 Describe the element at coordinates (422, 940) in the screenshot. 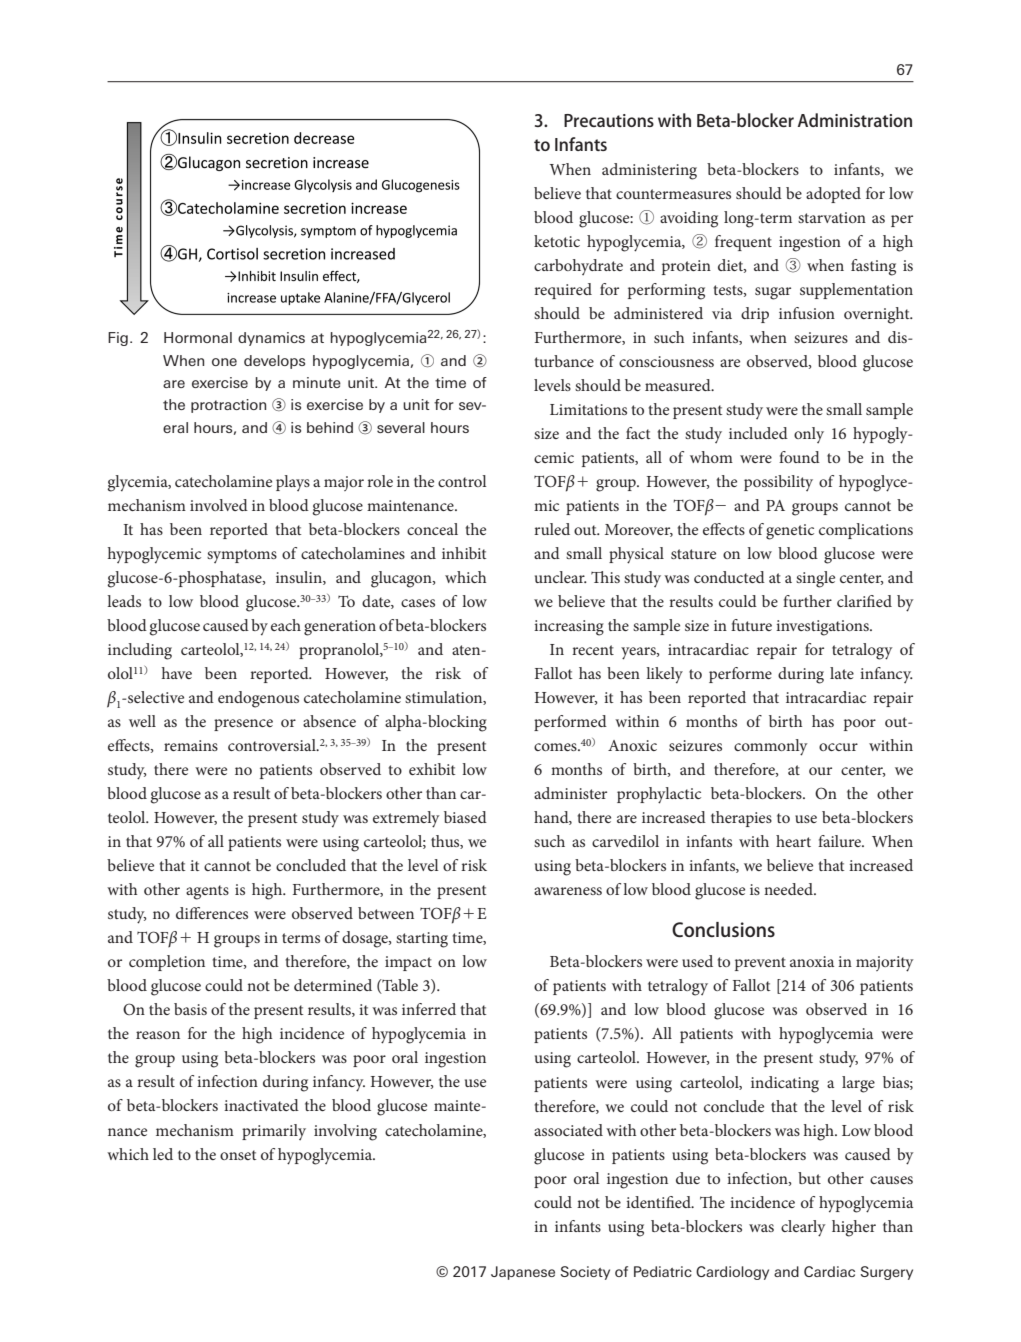

I see `starting` at that location.
